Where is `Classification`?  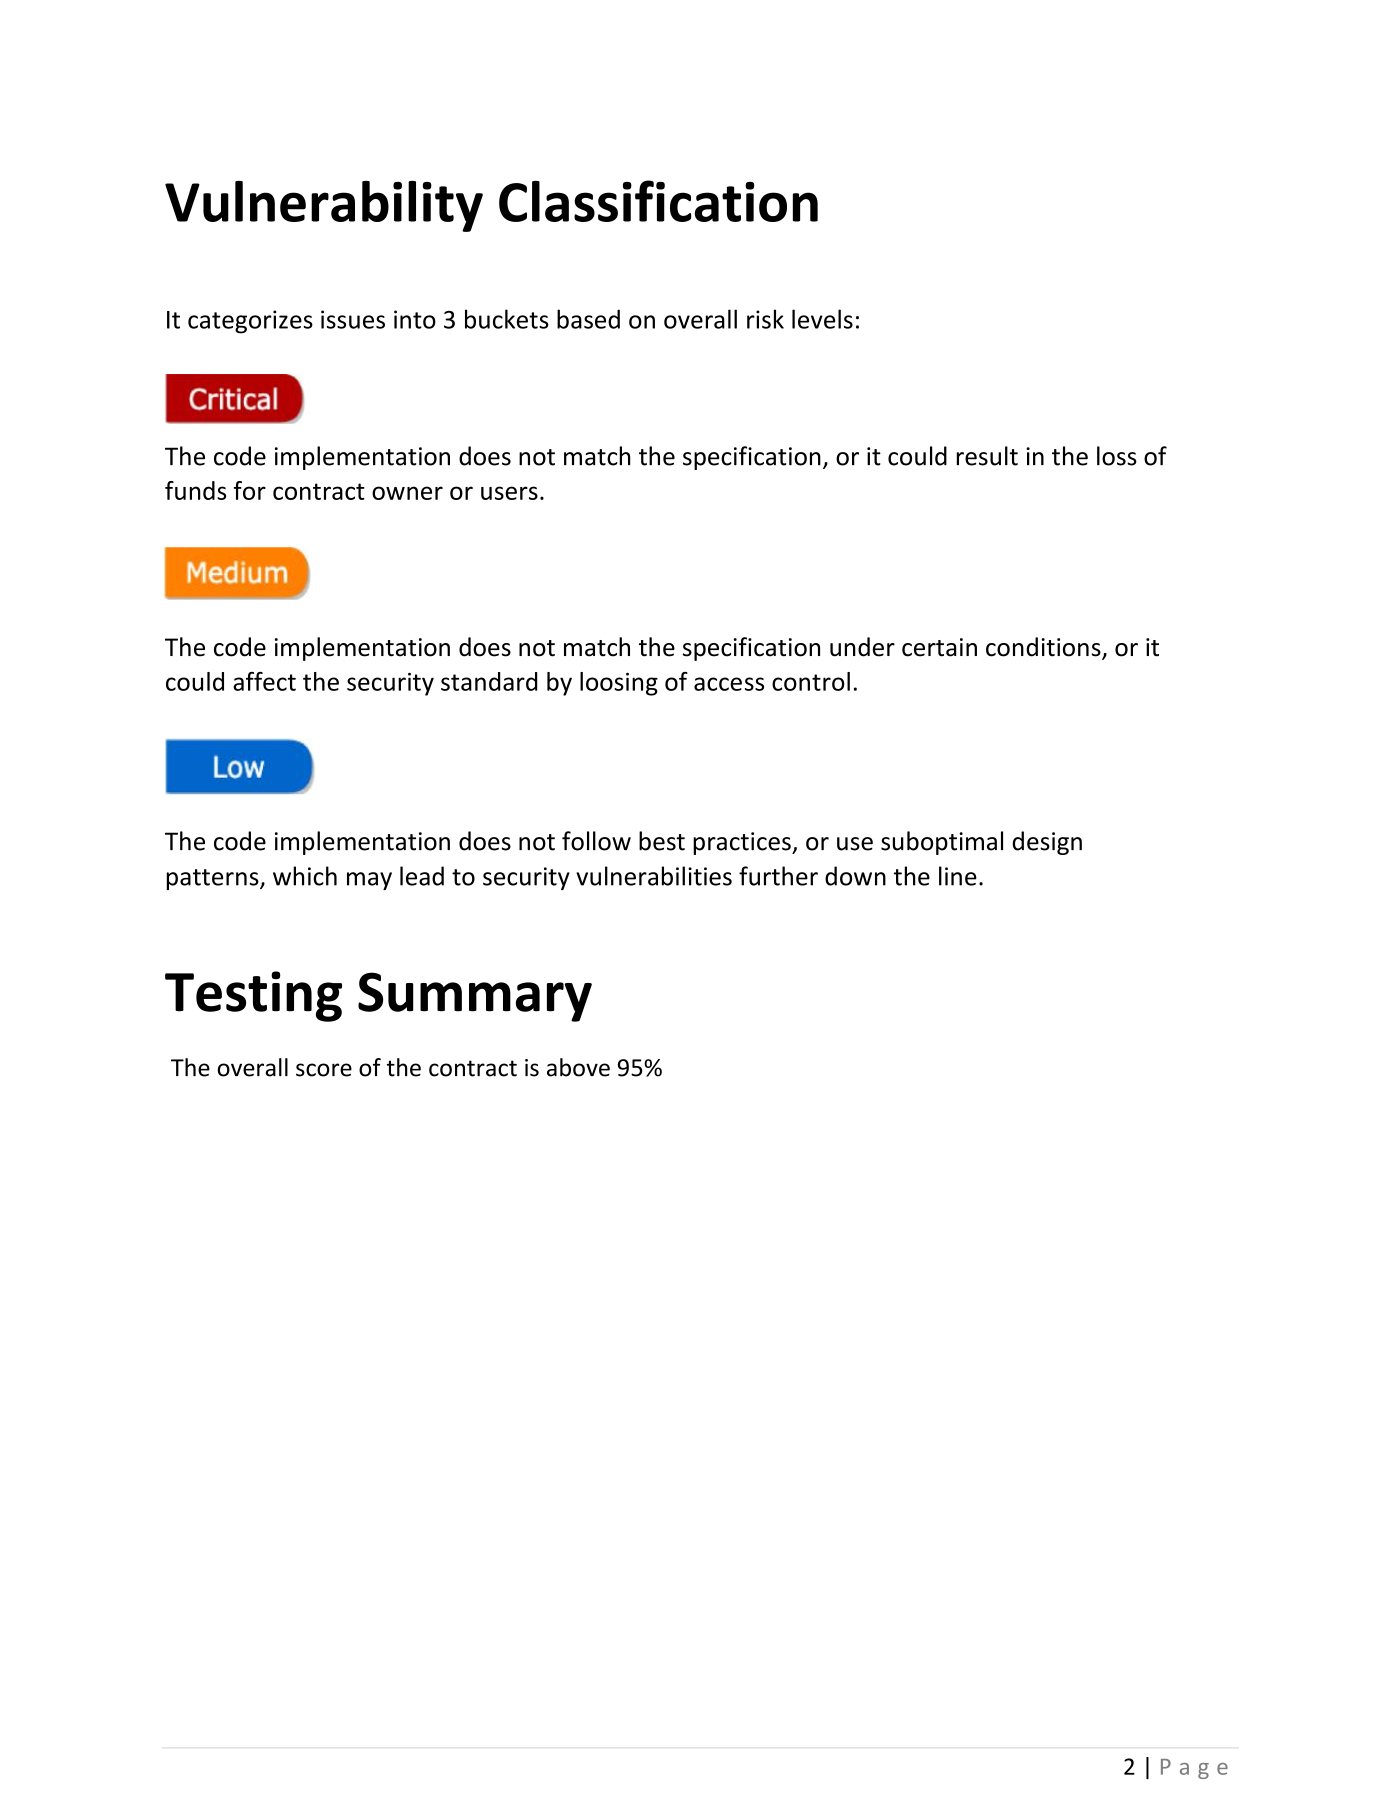
Classification is located at coordinates (658, 201).
